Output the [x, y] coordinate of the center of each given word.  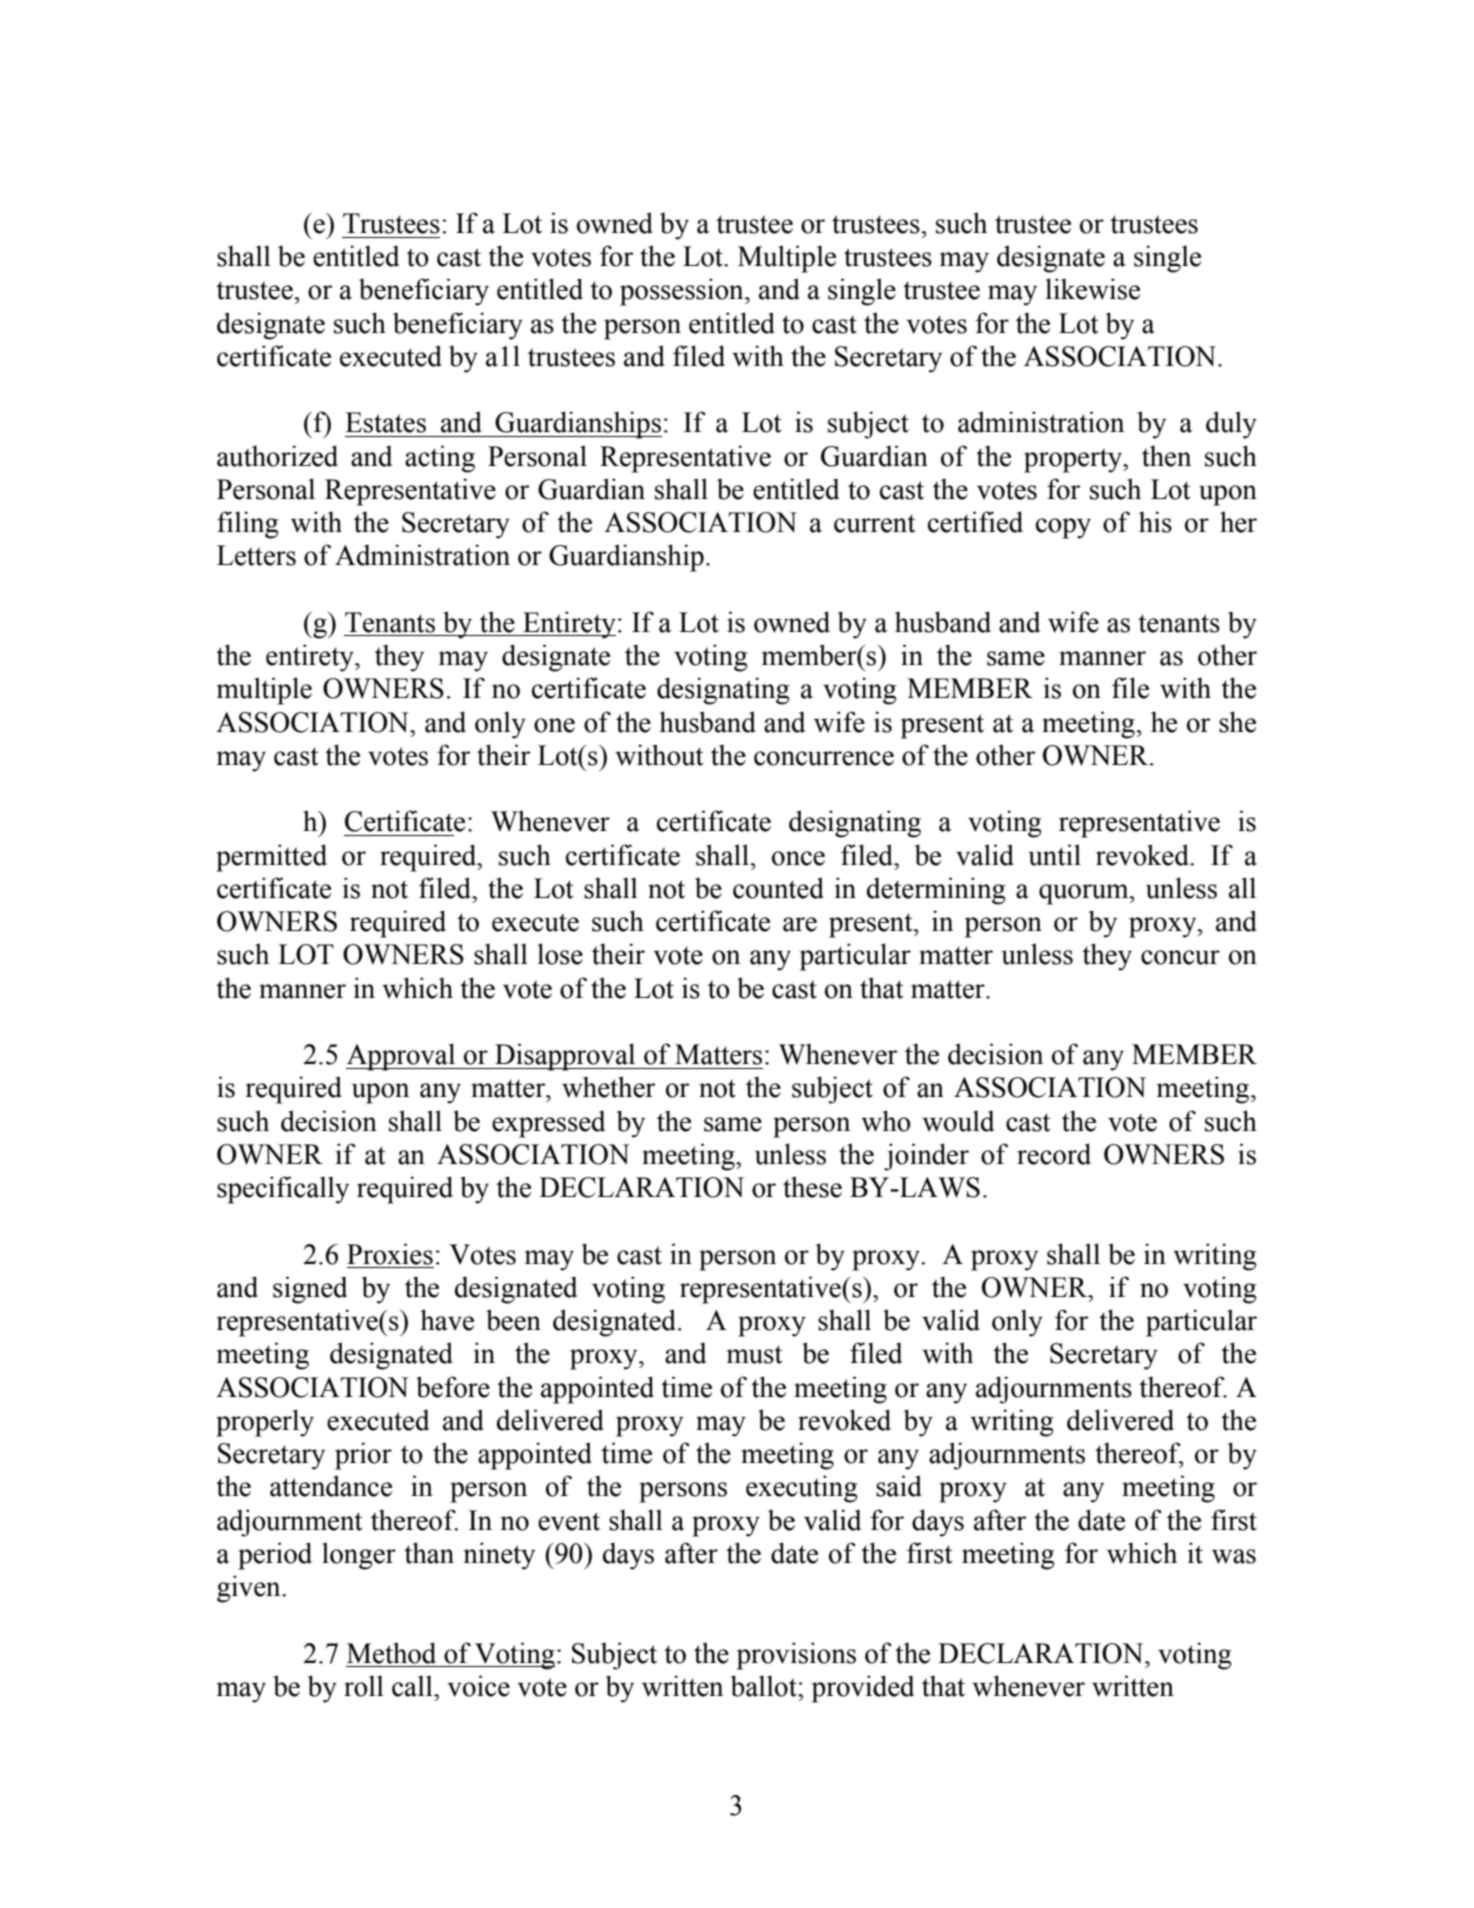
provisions [796, 1656]
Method [391, 1653]
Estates [385, 422]
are [800, 924]
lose [560, 954]
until [1054, 855]
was [1234, 1556]
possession [683, 292]
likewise [1093, 289]
